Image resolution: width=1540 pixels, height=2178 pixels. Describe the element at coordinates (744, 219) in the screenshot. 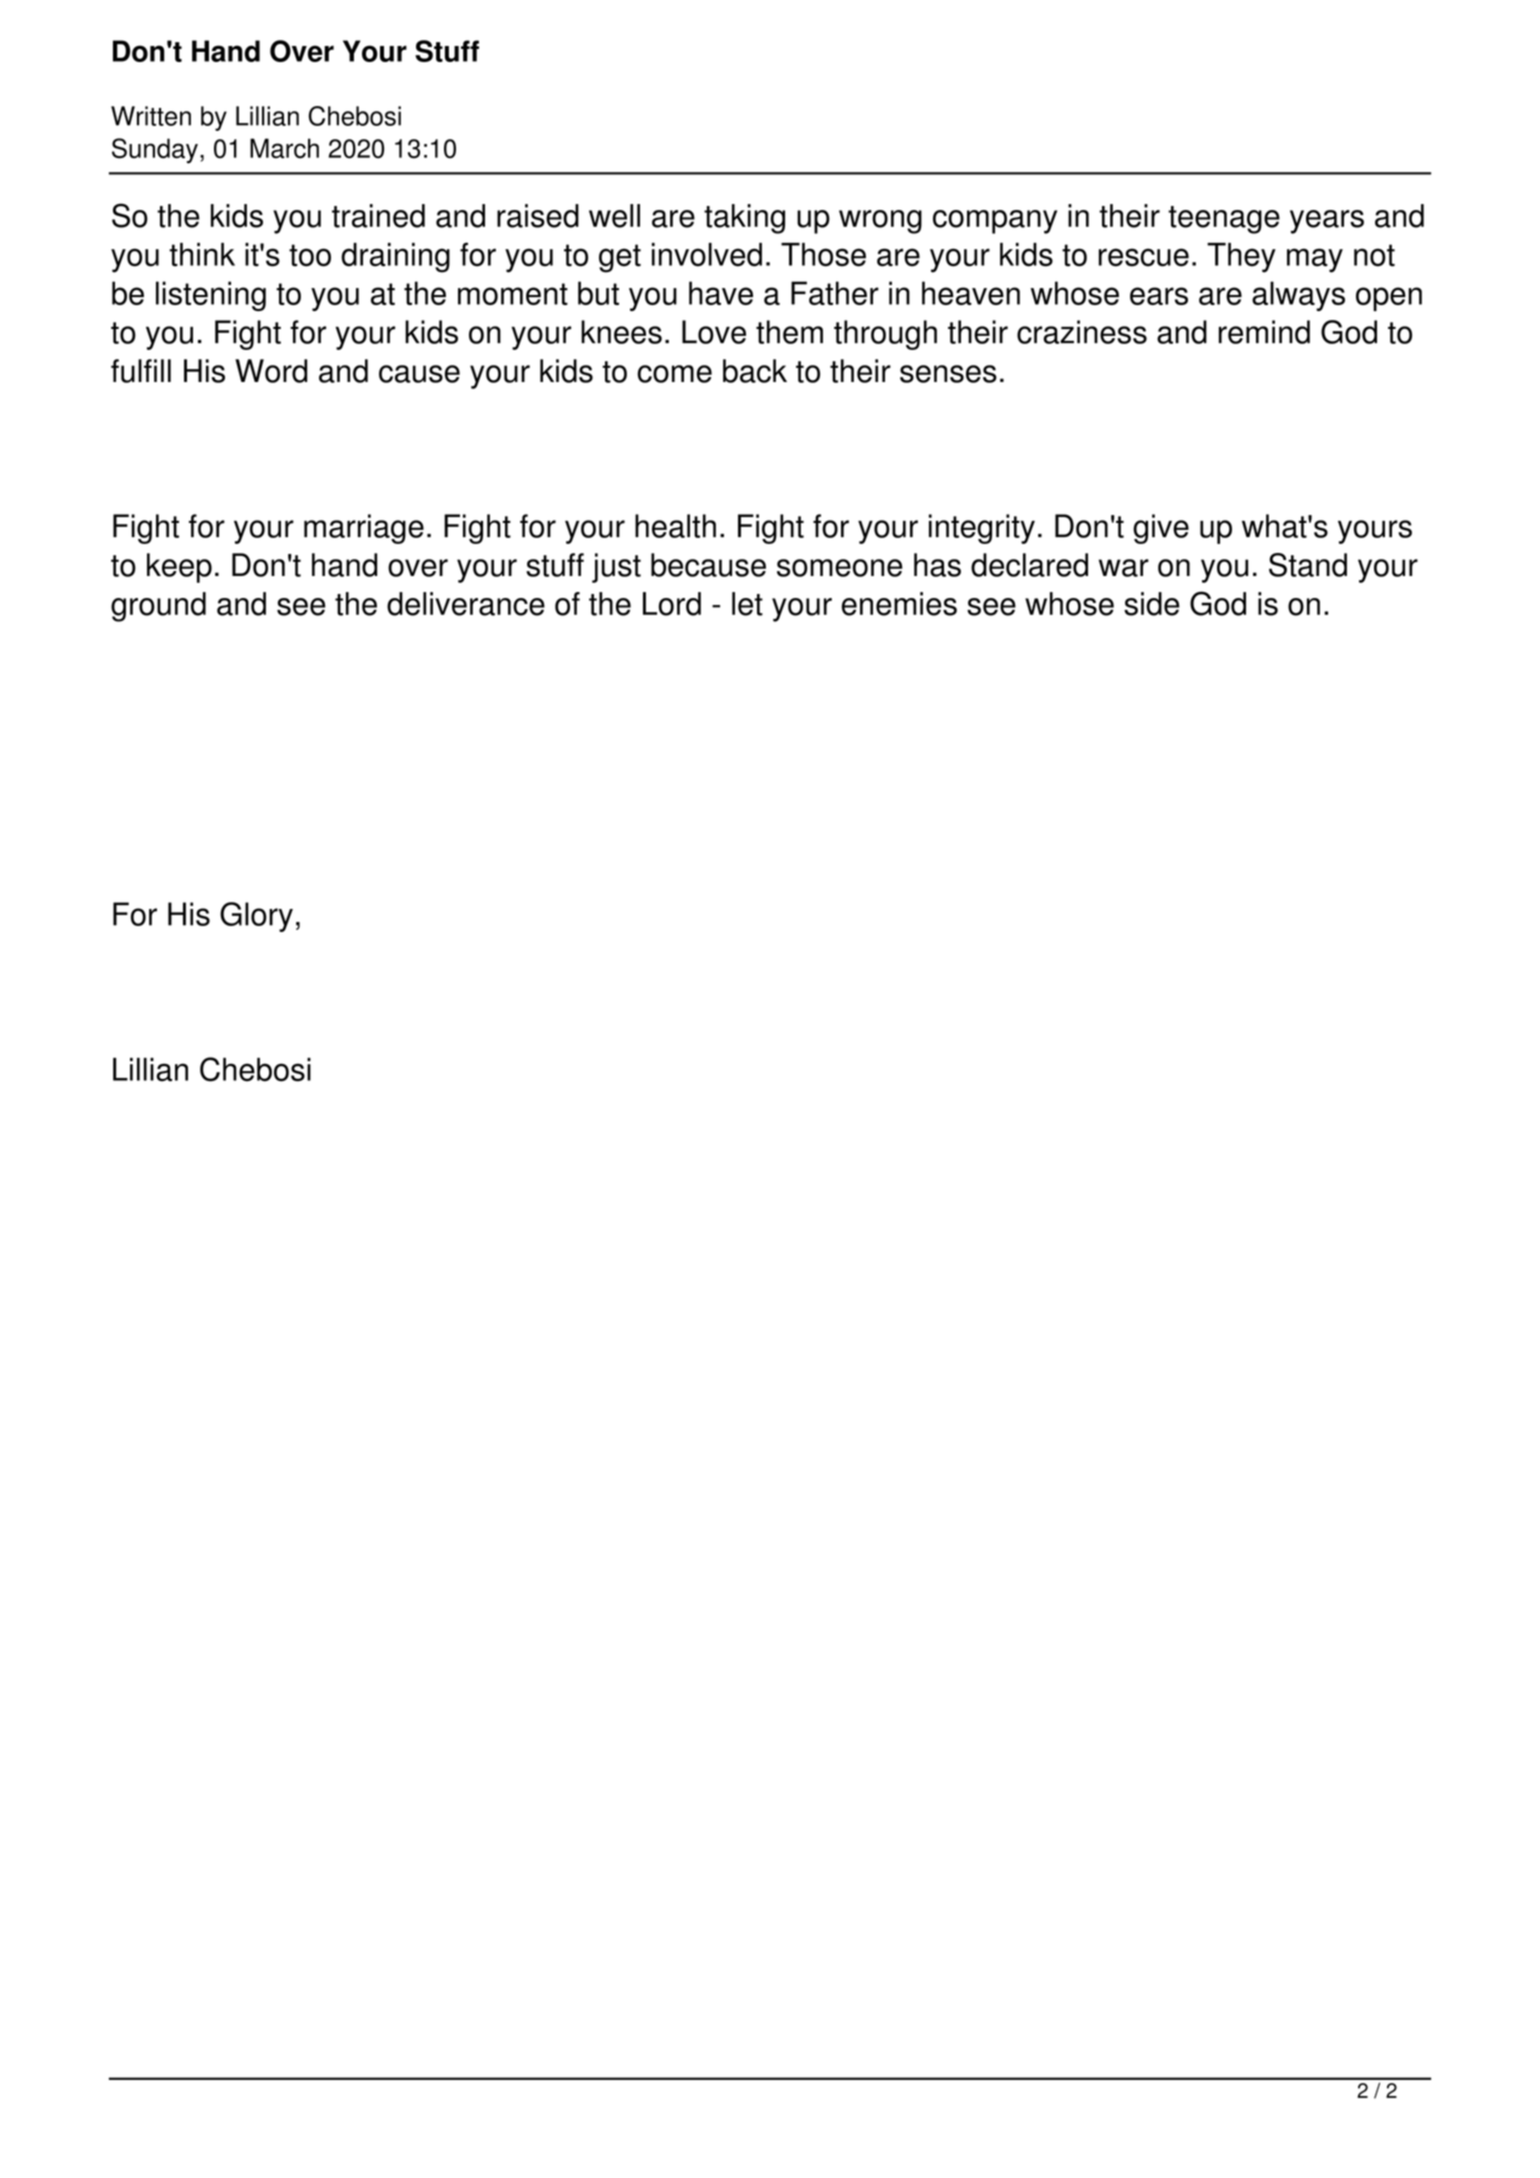

I see `taking` at that location.
